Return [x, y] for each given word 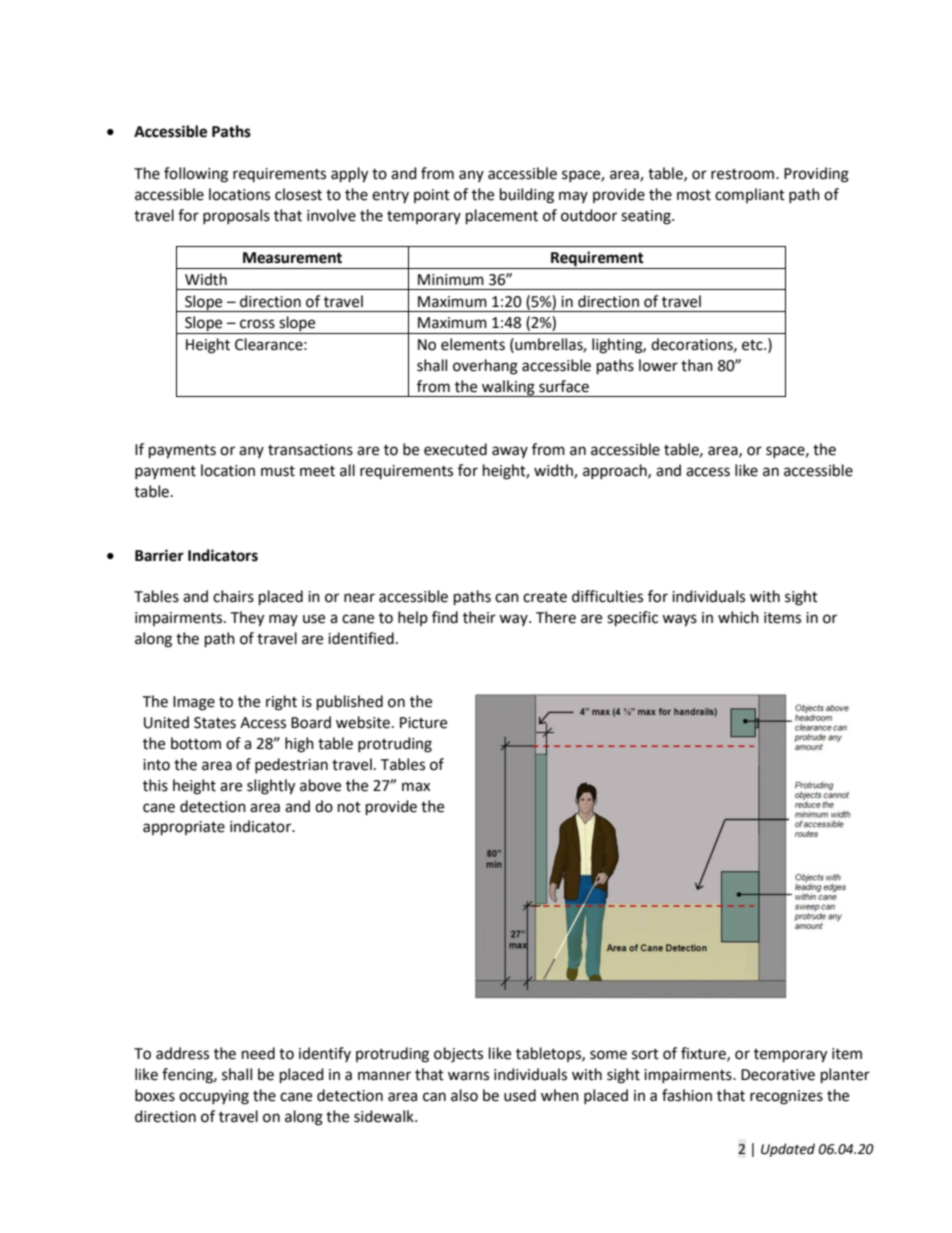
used [520, 1095]
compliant [750, 195]
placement [502, 217]
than [697, 365]
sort [645, 1054]
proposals [236, 216]
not [349, 807]
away [510, 452]
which [738, 617]
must [278, 471]
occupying [214, 1097]
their [479, 617]
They [247, 619]
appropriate [184, 828]
